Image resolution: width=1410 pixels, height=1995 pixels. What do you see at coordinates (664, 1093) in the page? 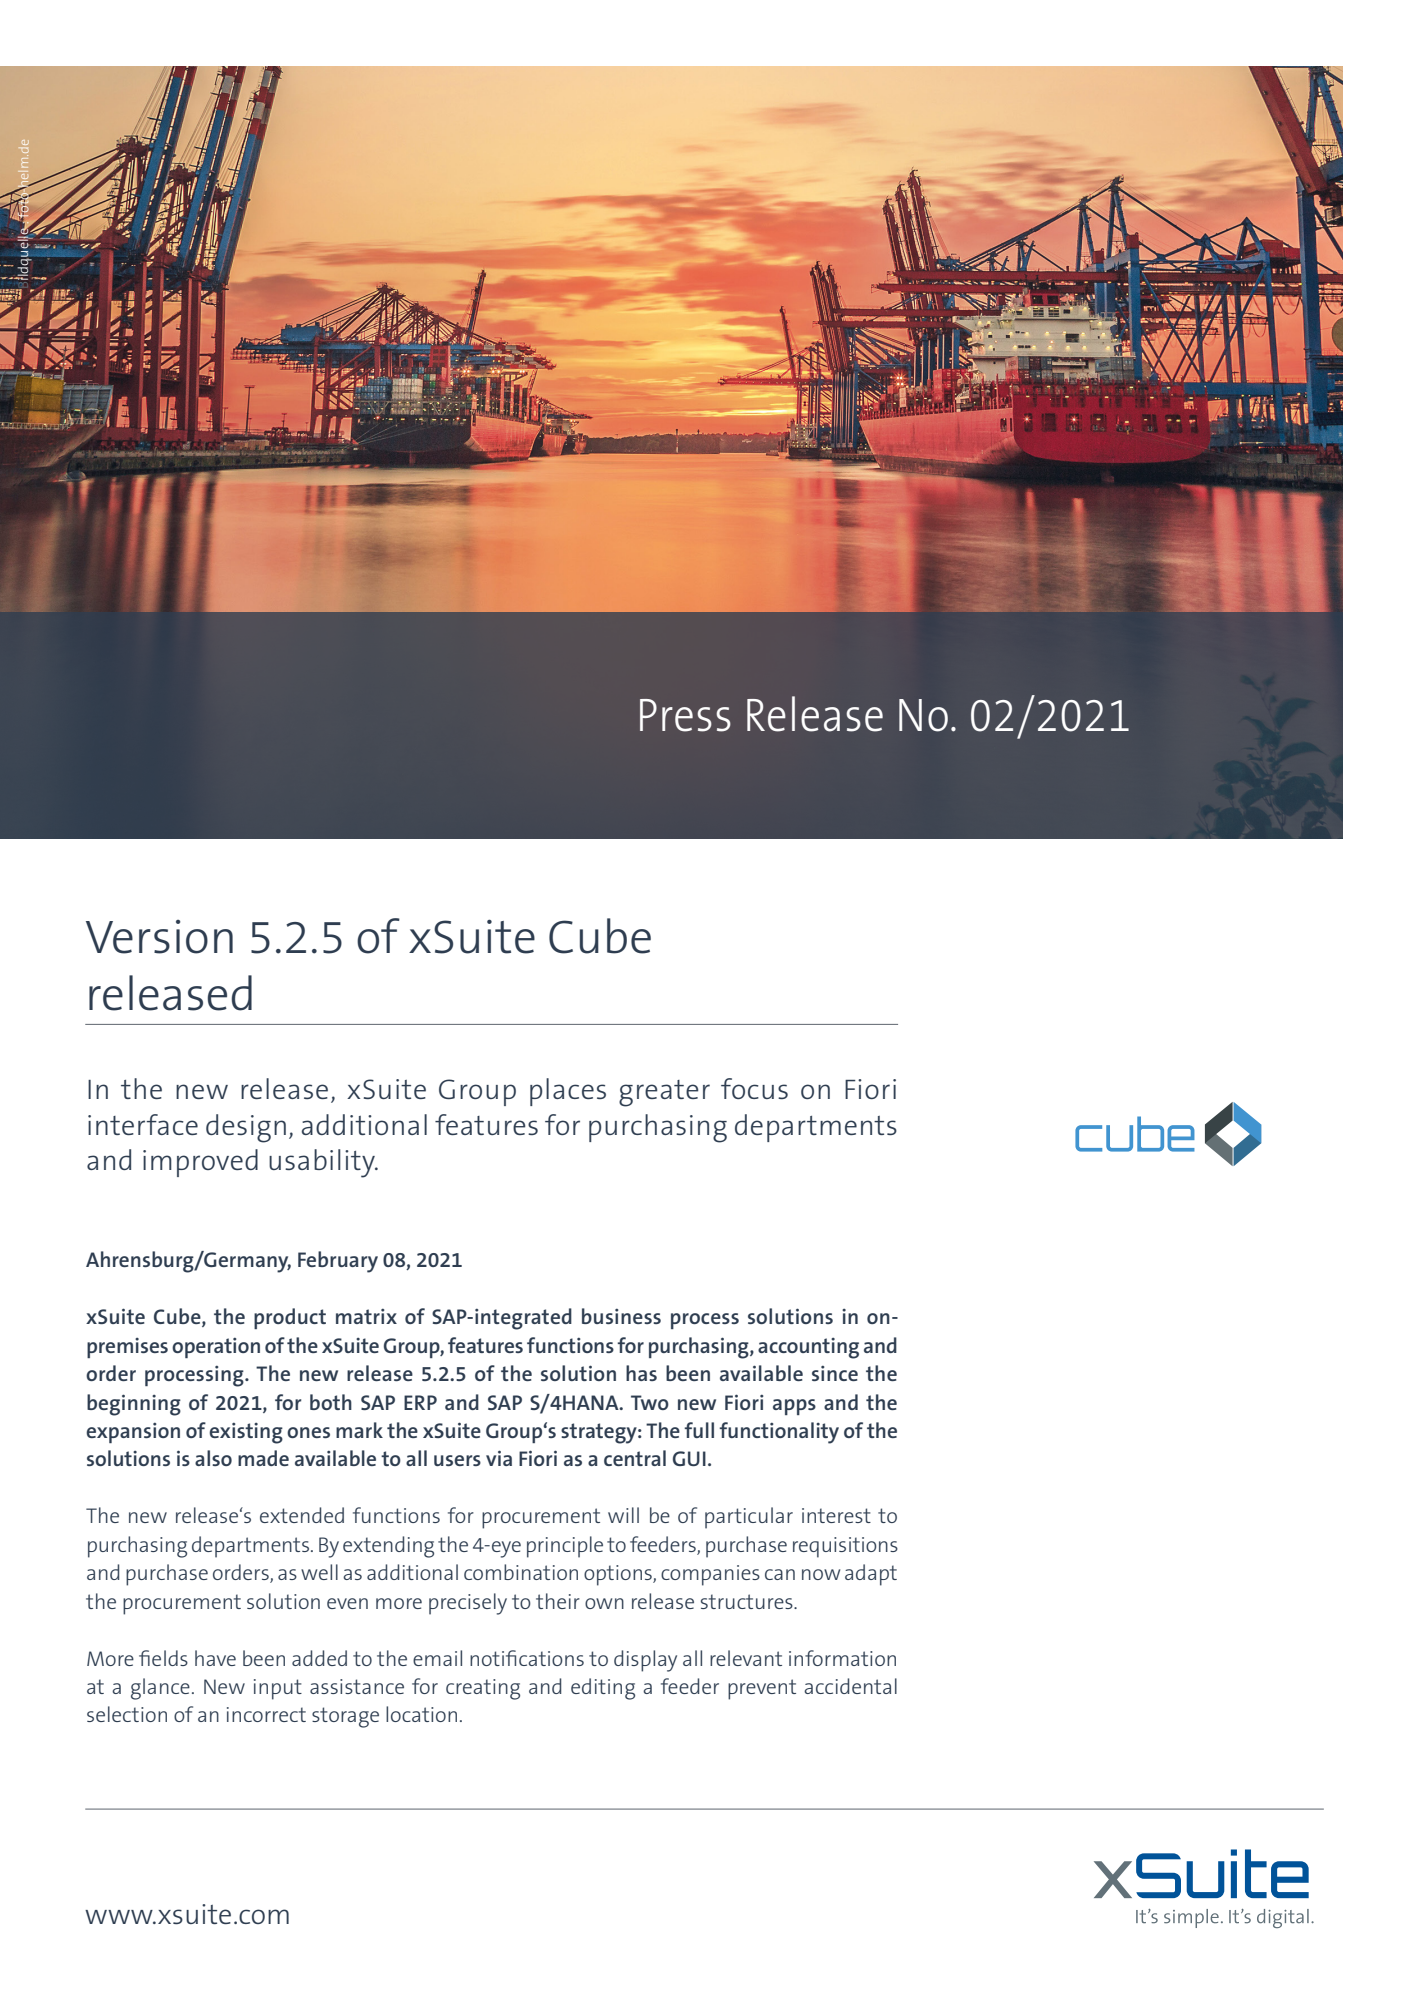
I see `greater` at bounding box center [664, 1093].
